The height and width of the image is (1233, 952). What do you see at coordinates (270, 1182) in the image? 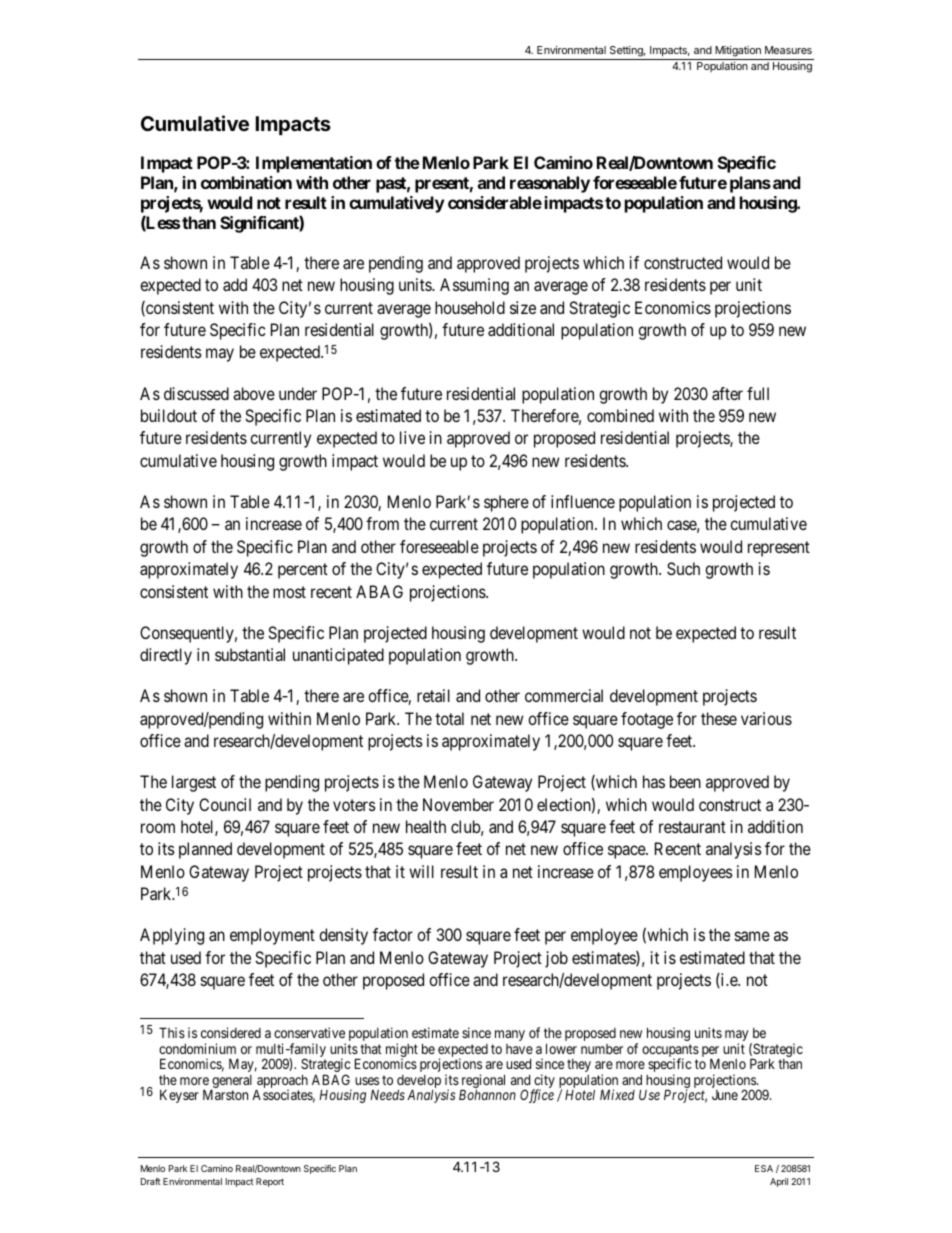
I see `Report` at bounding box center [270, 1182].
